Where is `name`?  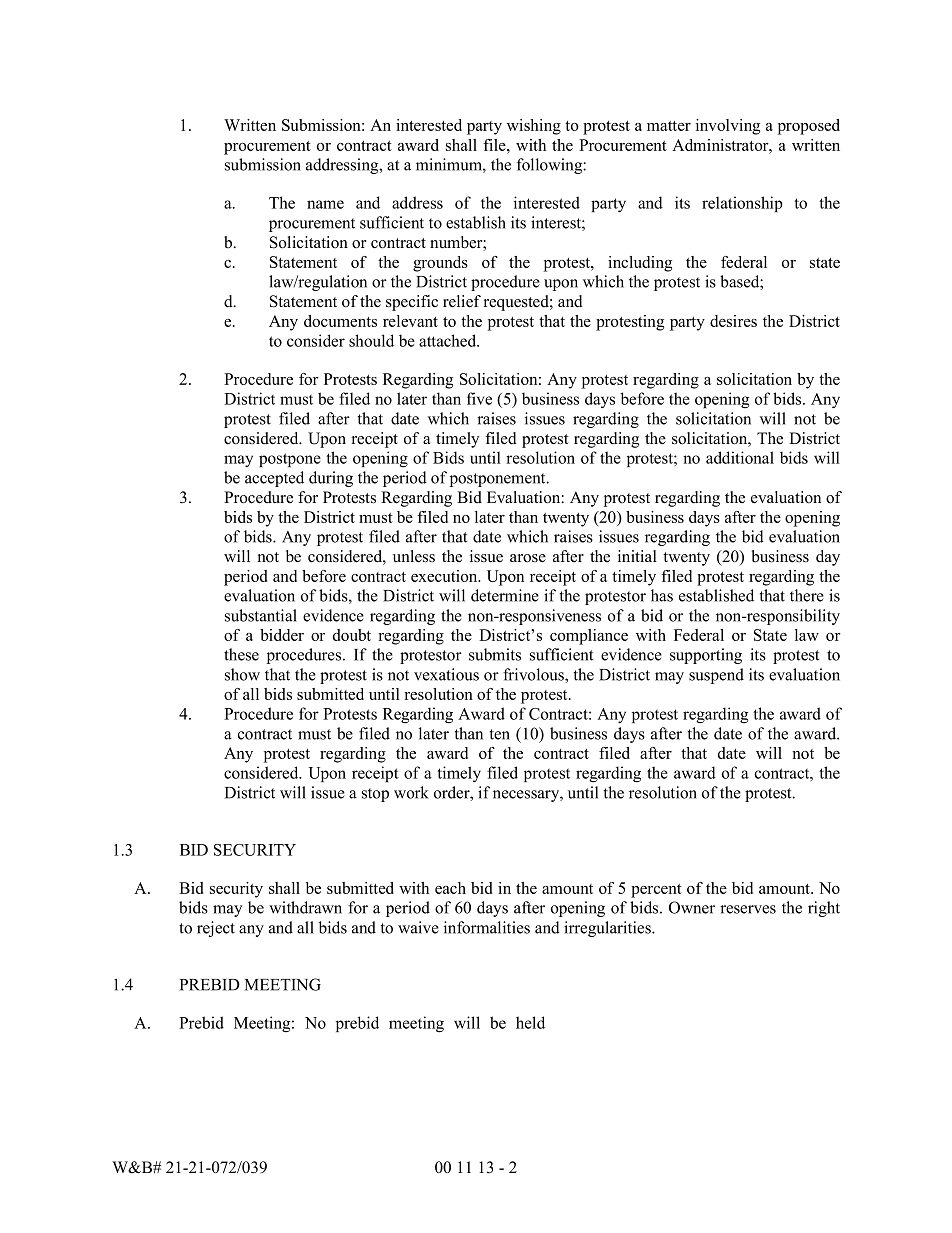 name is located at coordinates (325, 204).
